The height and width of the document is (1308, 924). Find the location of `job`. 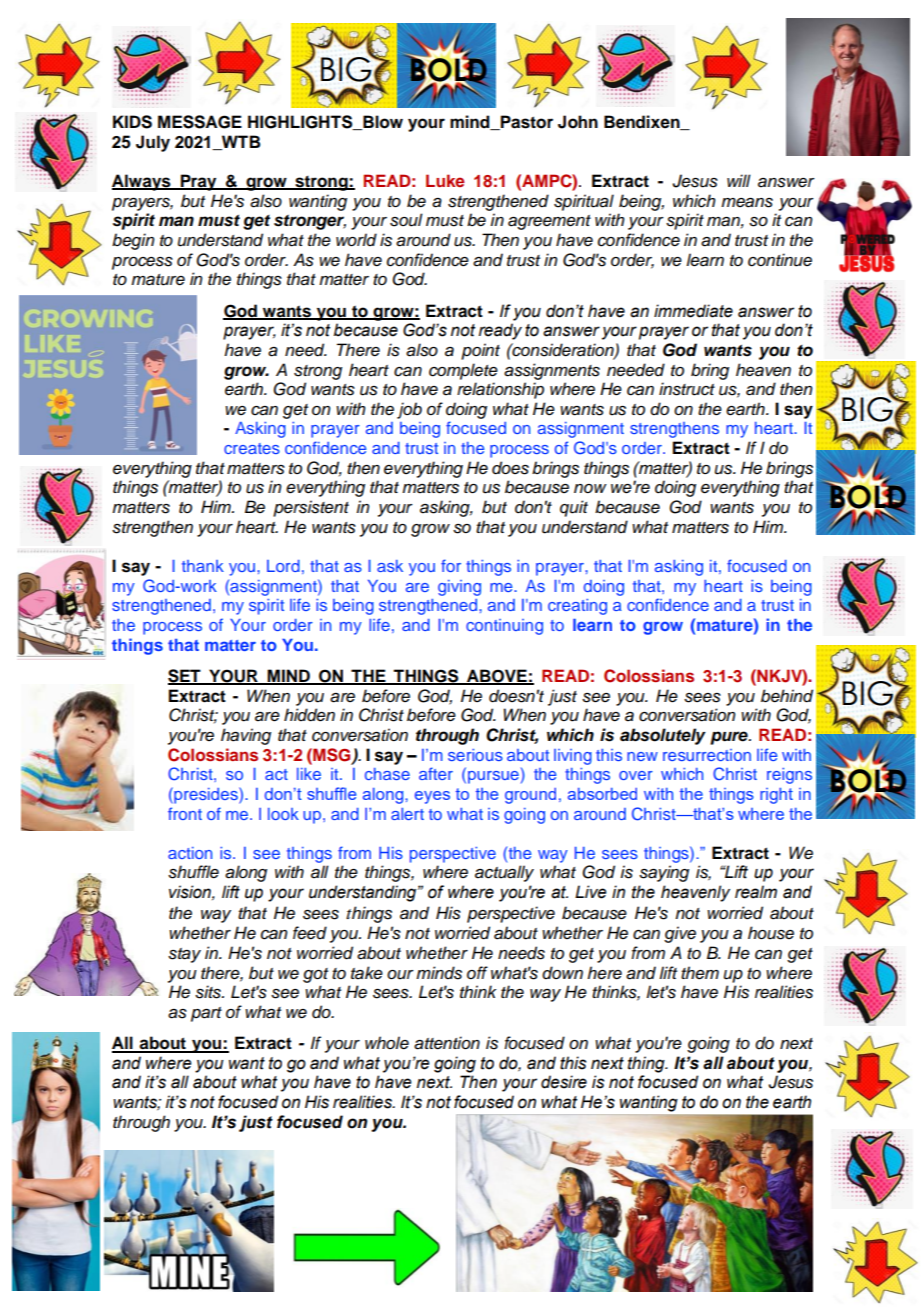

job is located at coordinates (409, 410).
